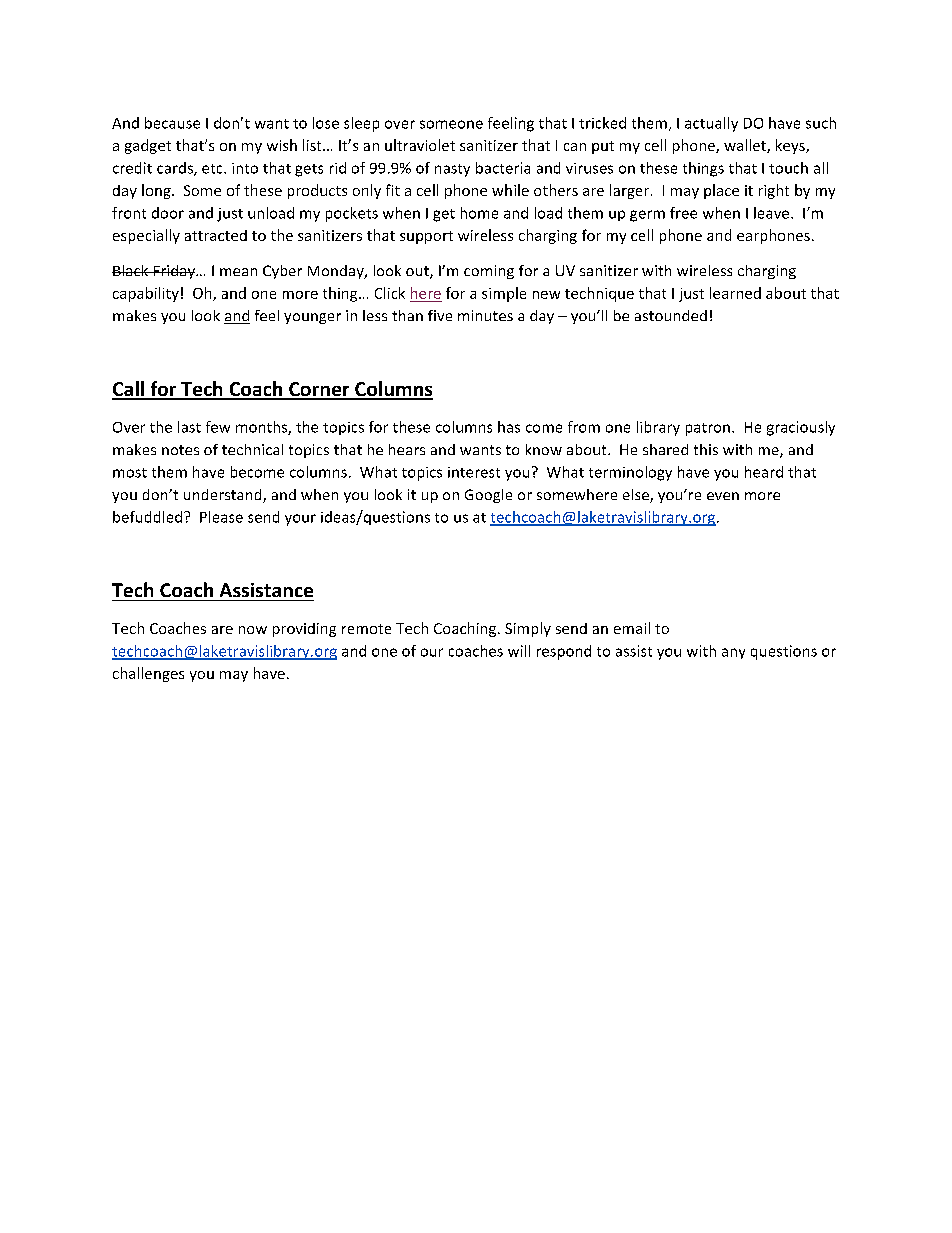 This image has width=952, height=1233. What do you see at coordinates (519, 651) in the image?
I see `will` at bounding box center [519, 651].
